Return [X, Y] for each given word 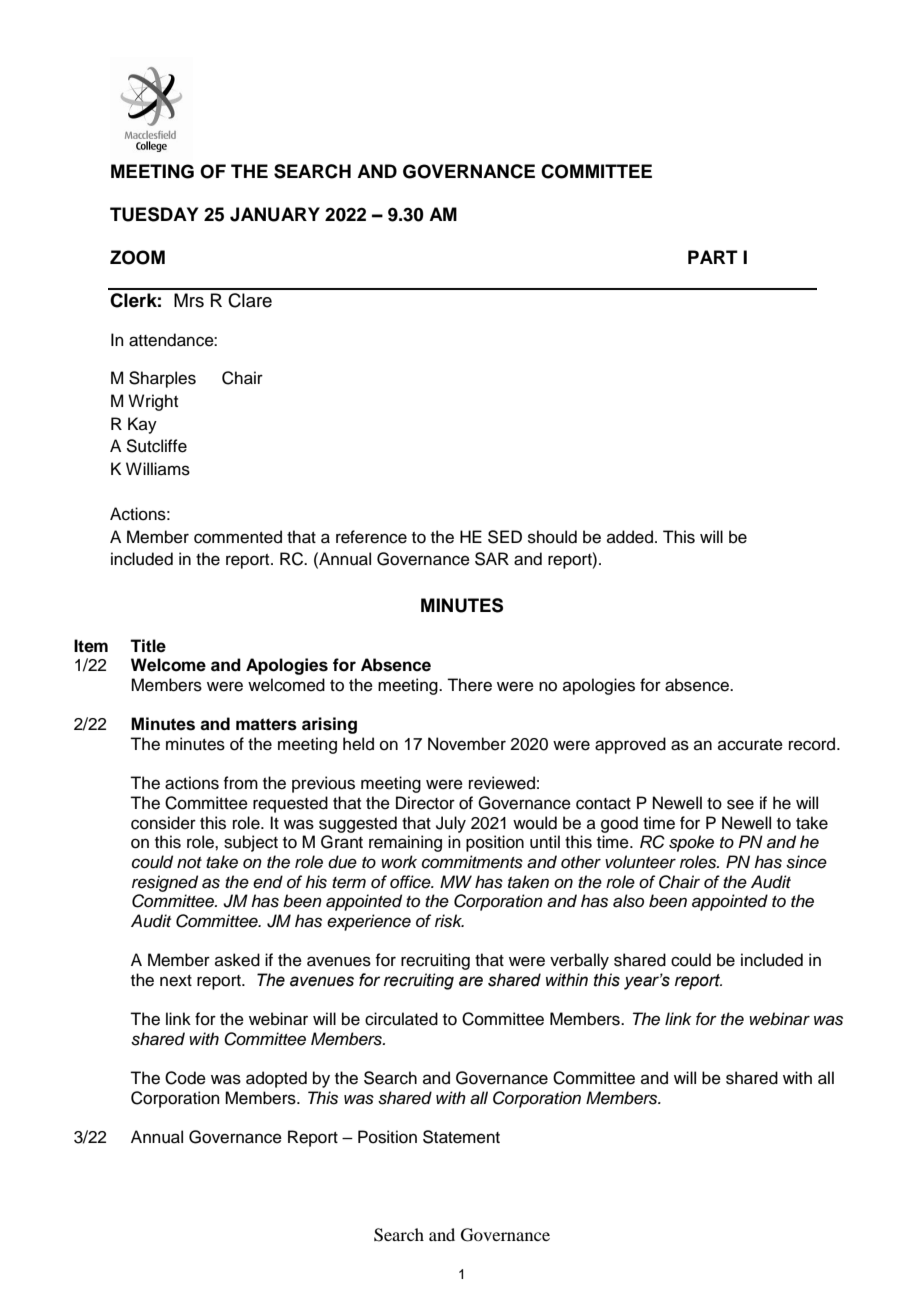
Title [148, 646]
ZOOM [137, 257]
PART [713, 257]
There [469, 685]
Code [185, 1078]
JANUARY [275, 214]
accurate [750, 745]
